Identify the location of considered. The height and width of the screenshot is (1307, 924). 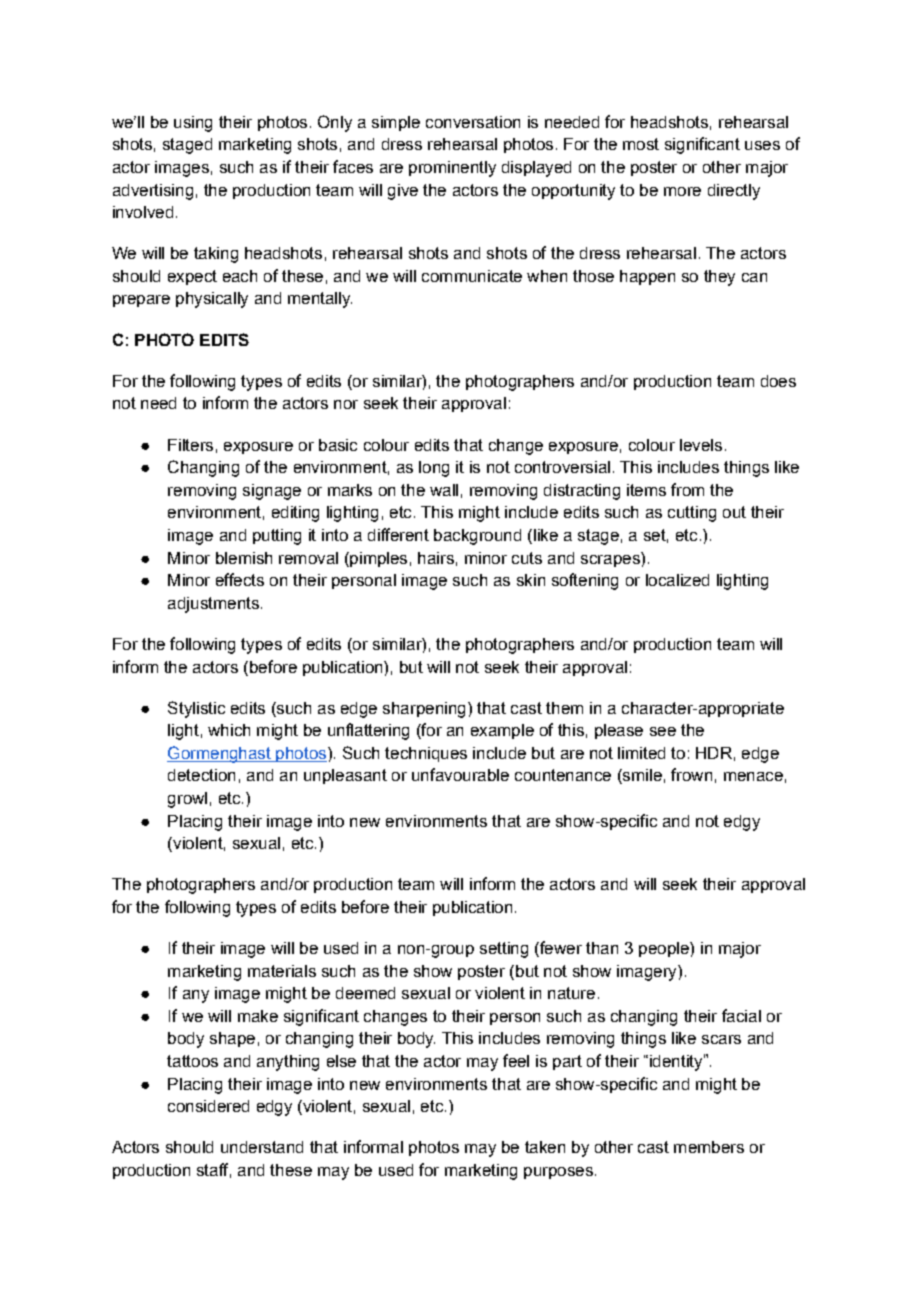
(208, 1106).
